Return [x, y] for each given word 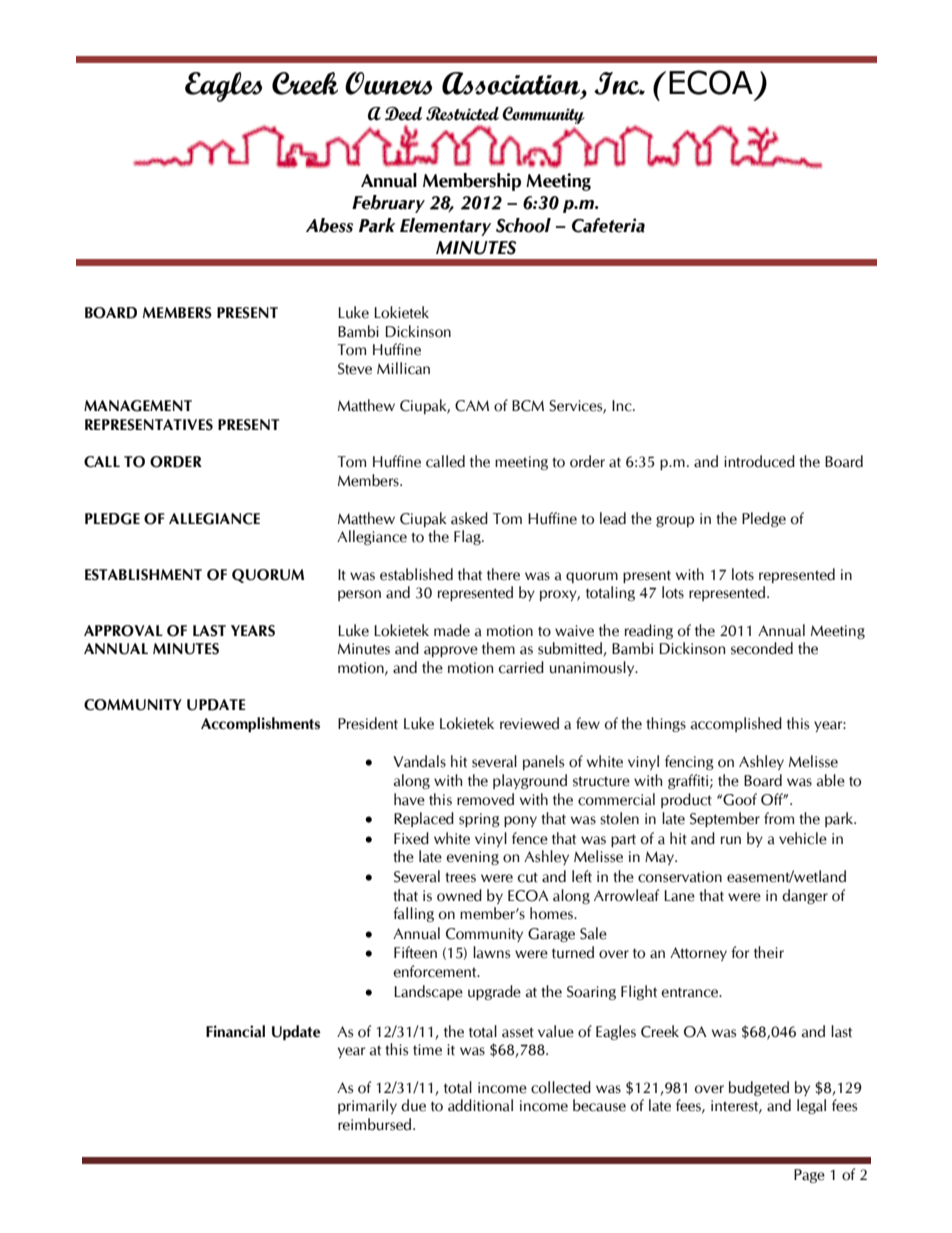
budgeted [759, 1088]
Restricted [462, 114]
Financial [235, 1031]
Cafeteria [608, 225]
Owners [388, 83]
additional [480, 1105]
